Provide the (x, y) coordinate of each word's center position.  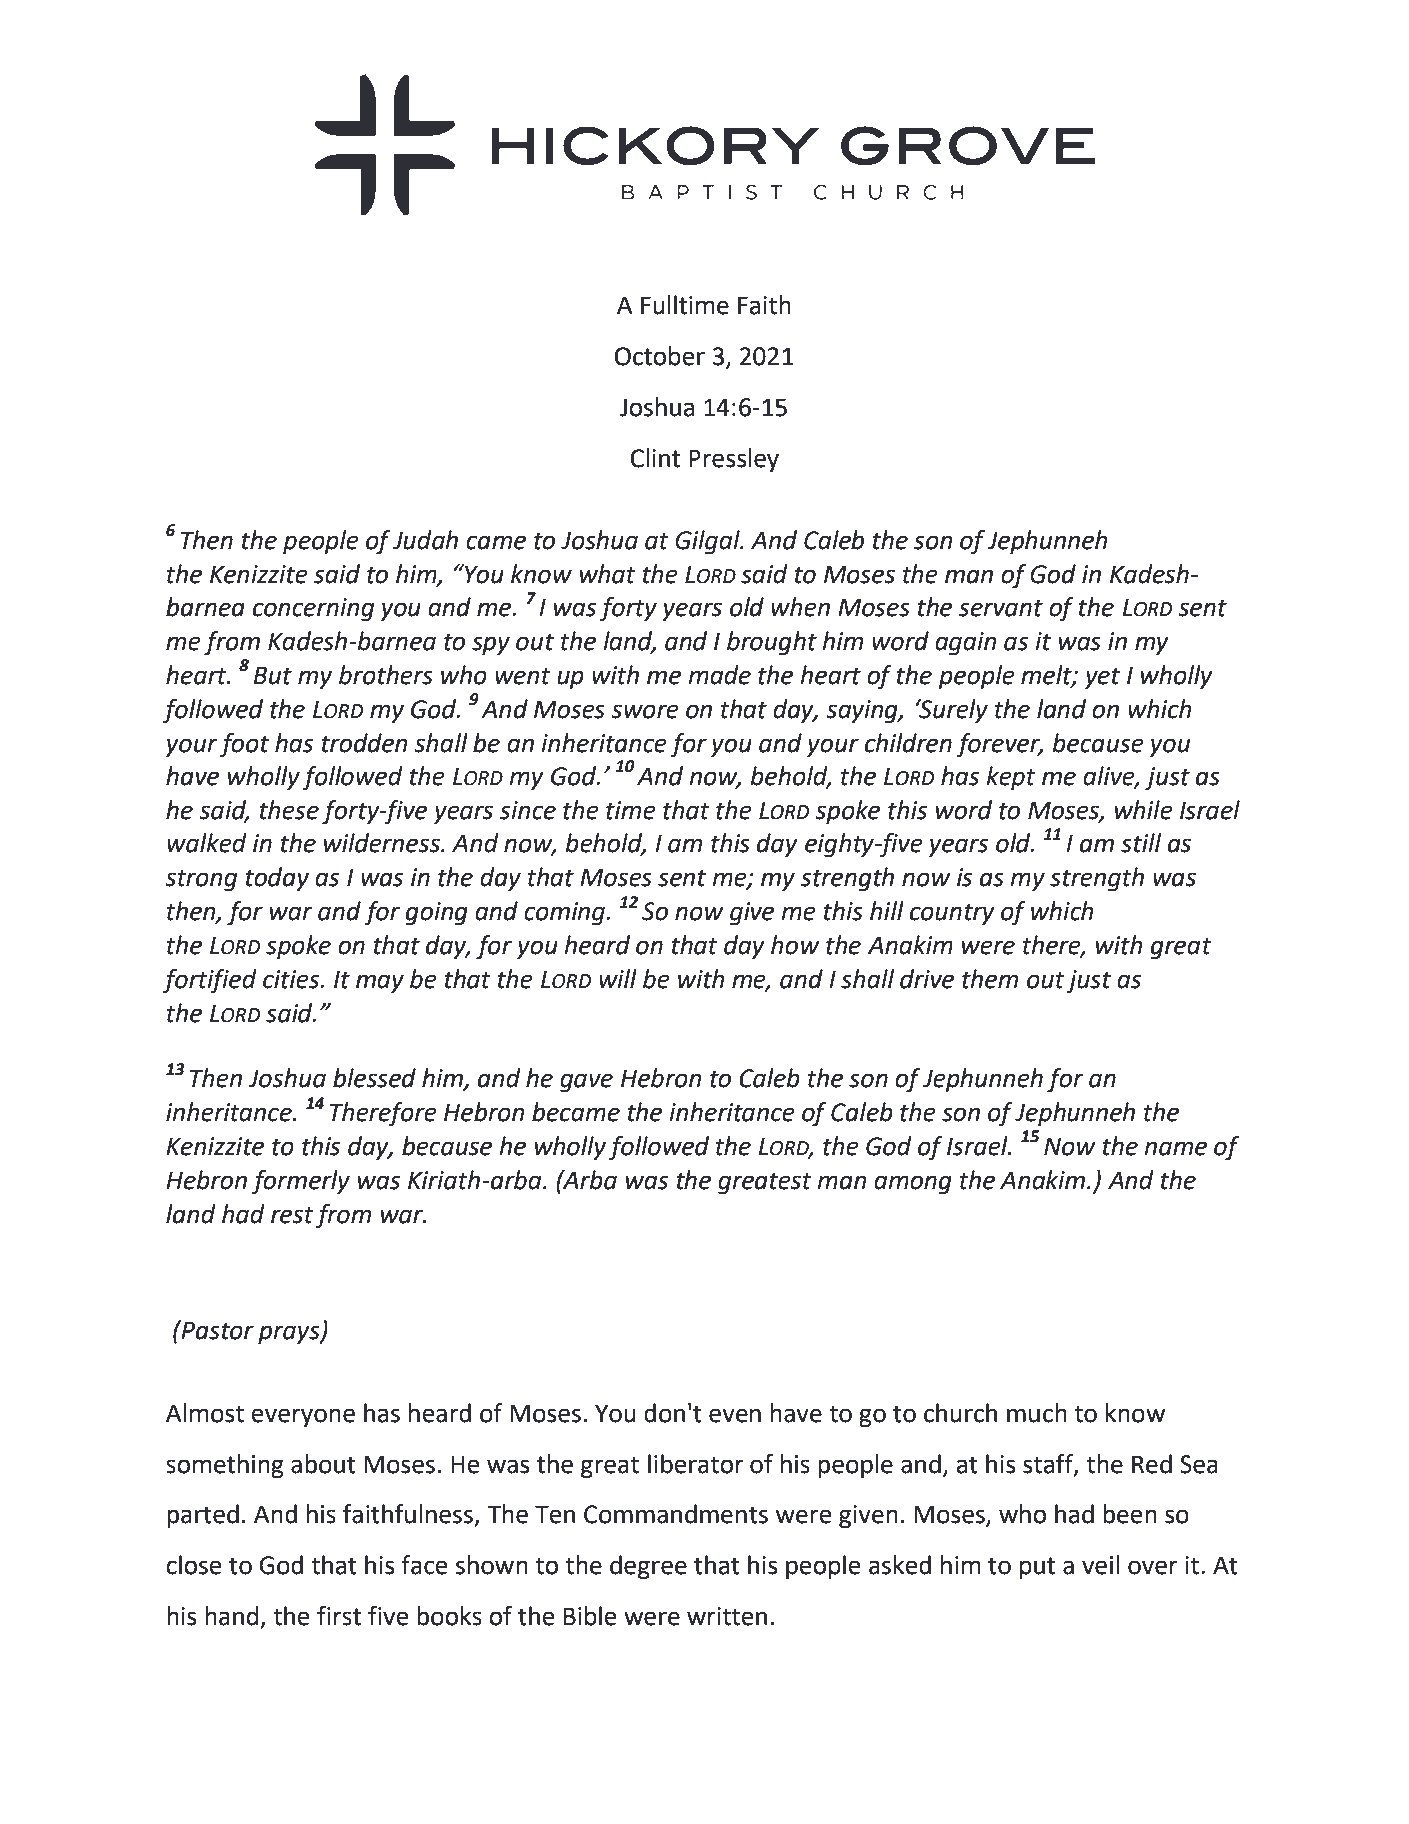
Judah (425, 540)
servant (1001, 608)
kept (1011, 778)
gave (586, 1083)
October (660, 356)
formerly (301, 1182)
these (289, 810)
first (339, 1616)
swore (645, 711)
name (1176, 1148)
